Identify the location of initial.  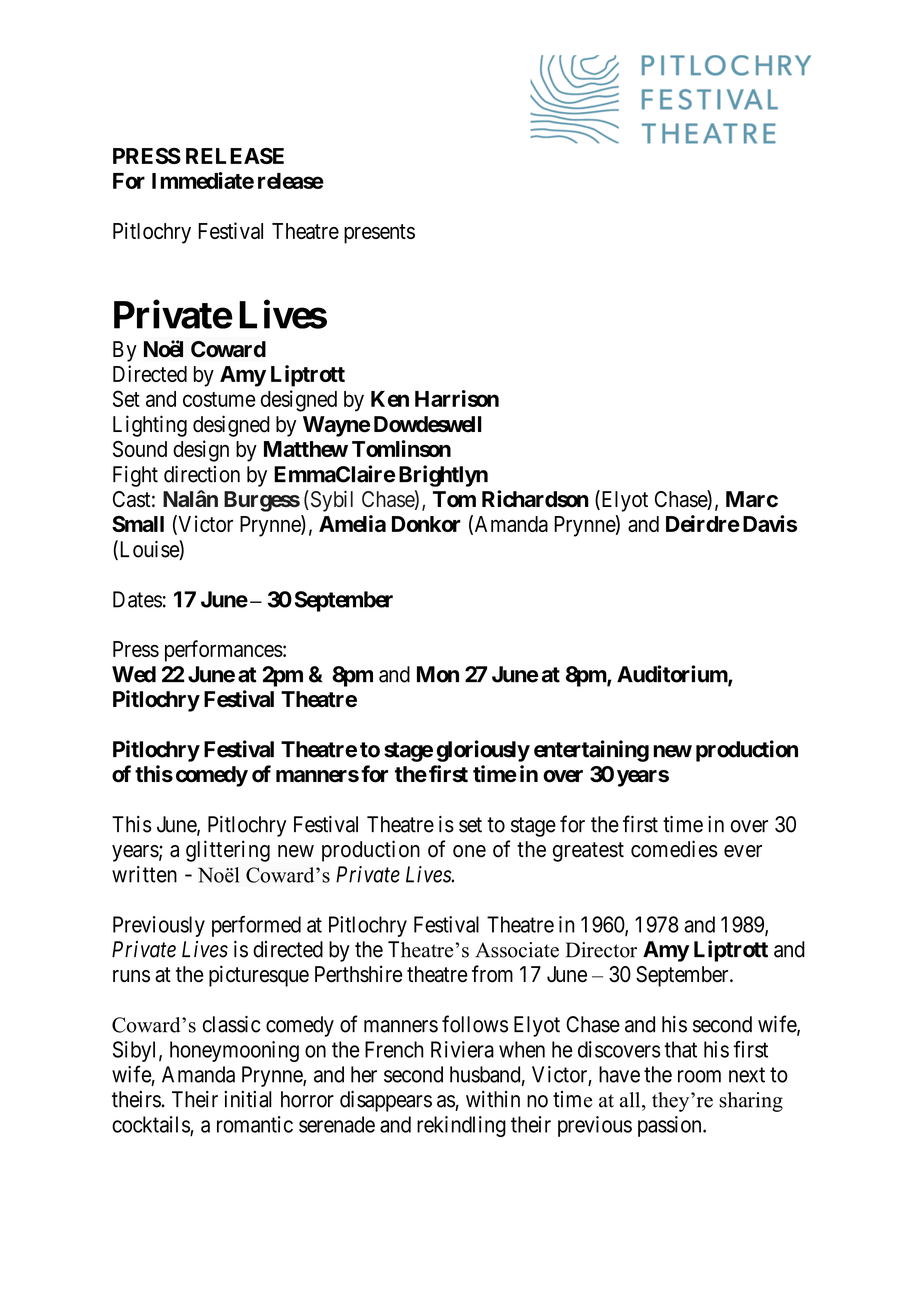
(248, 1099).
